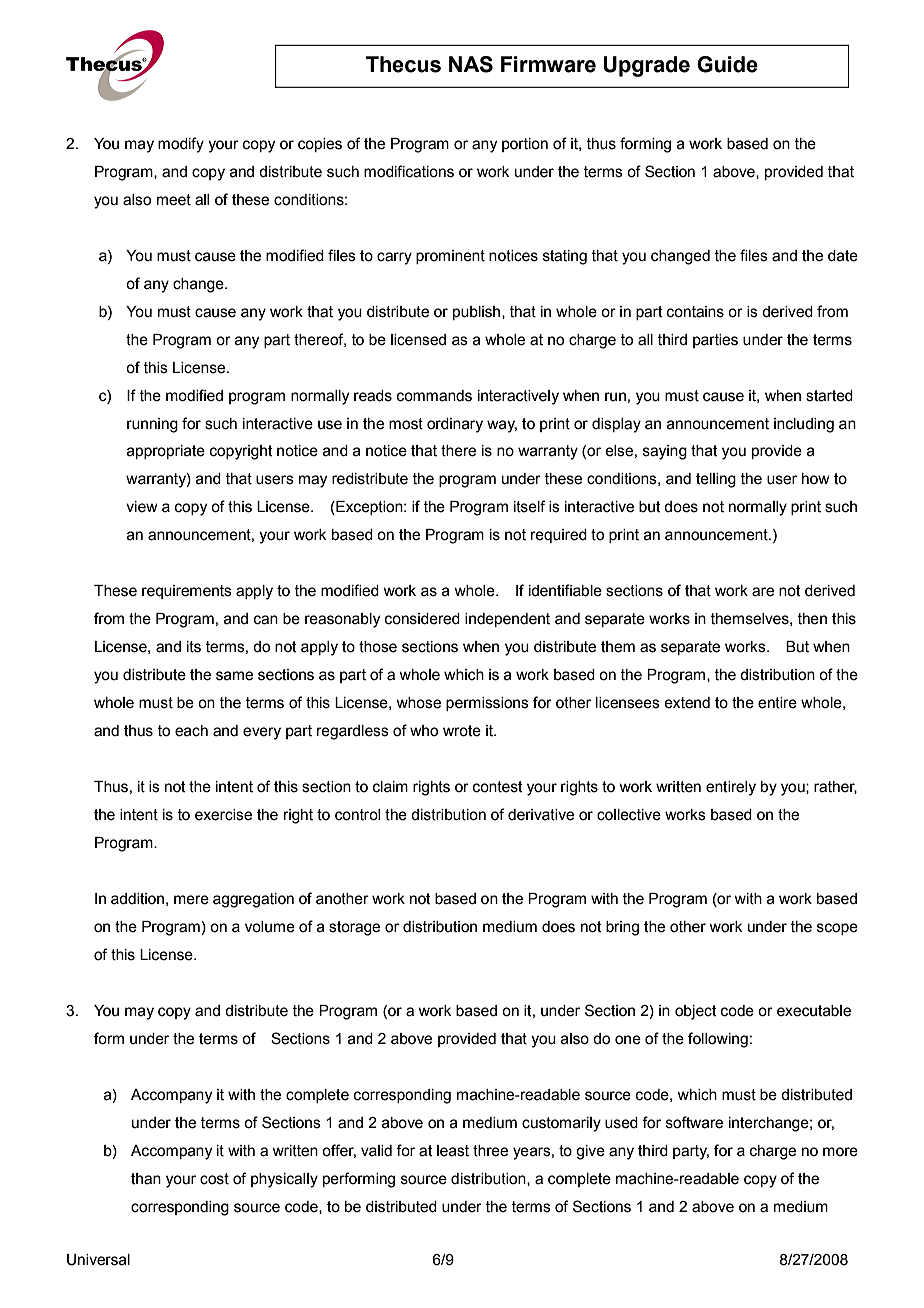  I want to click on cost, so click(214, 1179).
